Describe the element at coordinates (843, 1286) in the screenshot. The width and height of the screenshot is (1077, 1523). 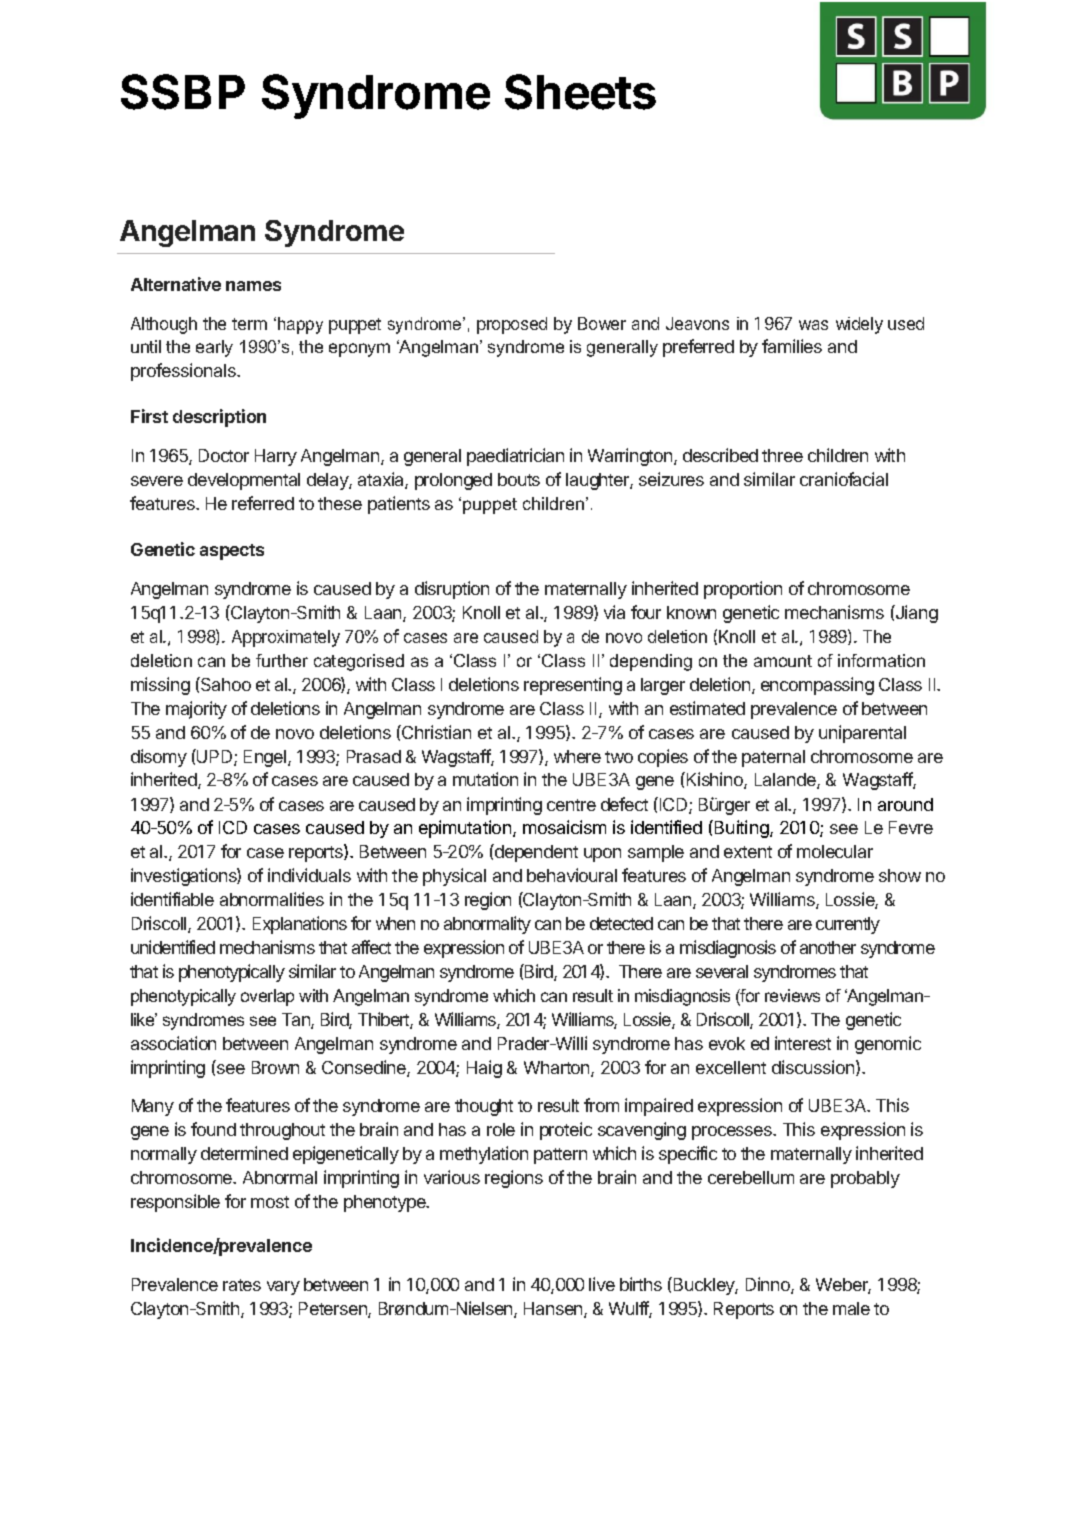
I see `Weber` at that location.
